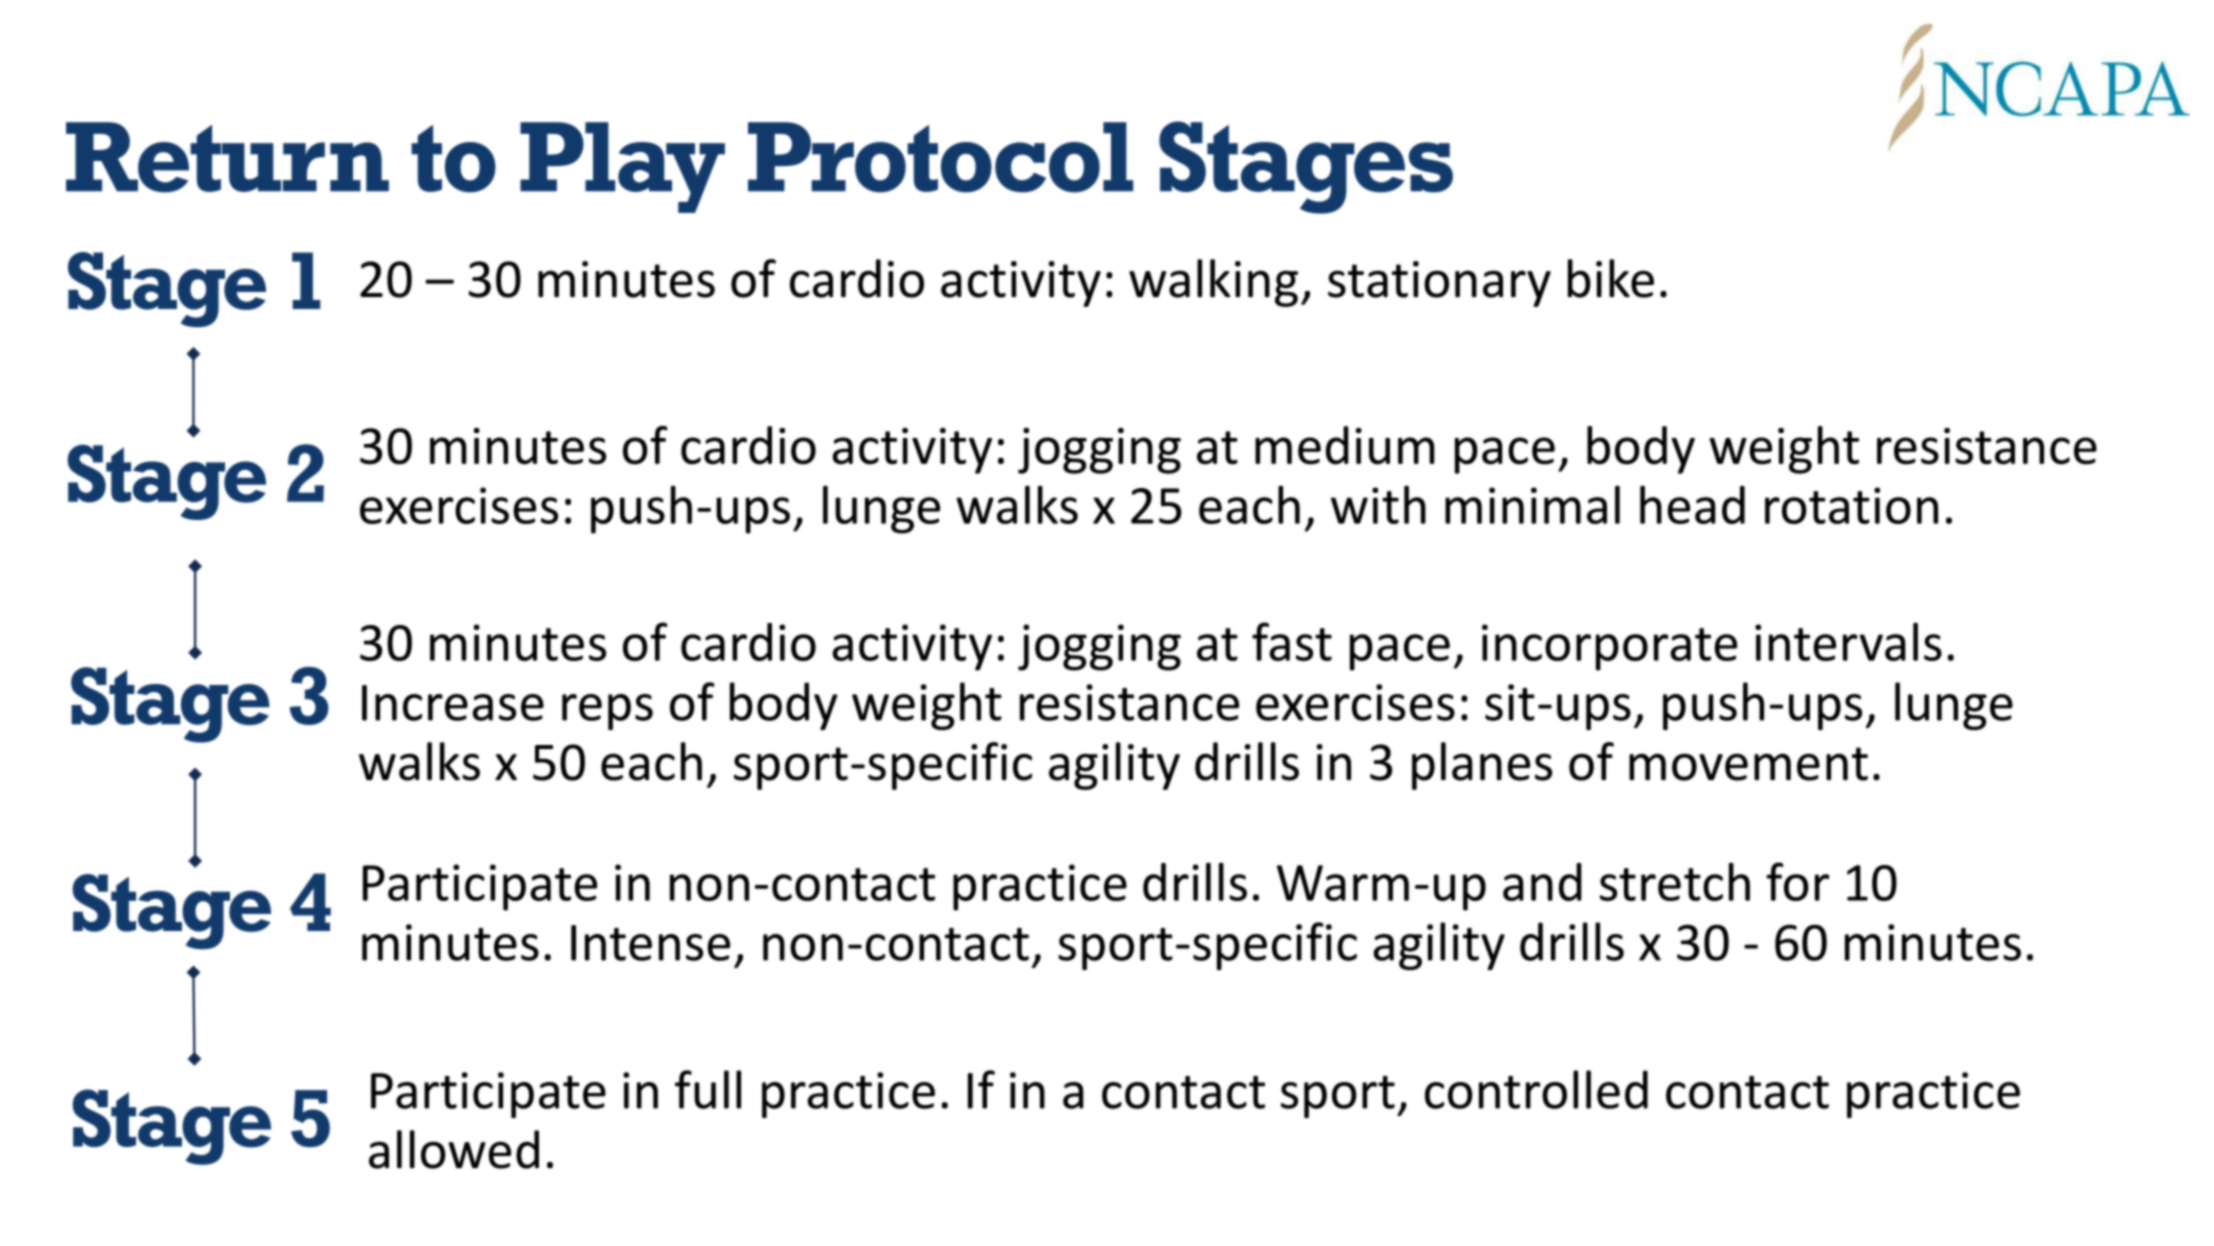 The width and height of the page is (2214, 1246). What do you see at coordinates (454, 1149) in the page?
I see `allowed` at bounding box center [454, 1149].
